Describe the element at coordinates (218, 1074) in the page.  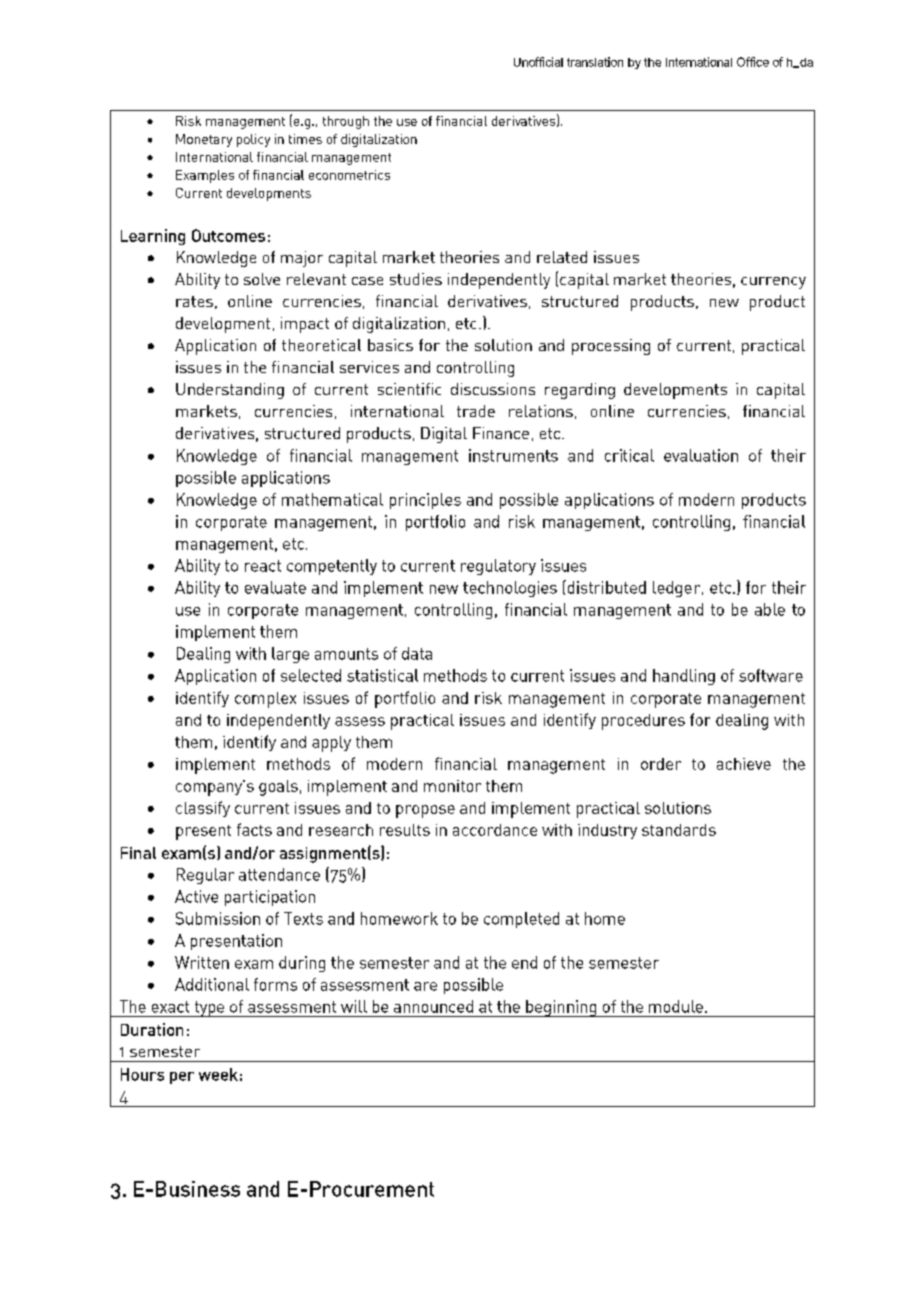
I see `week` at that location.
